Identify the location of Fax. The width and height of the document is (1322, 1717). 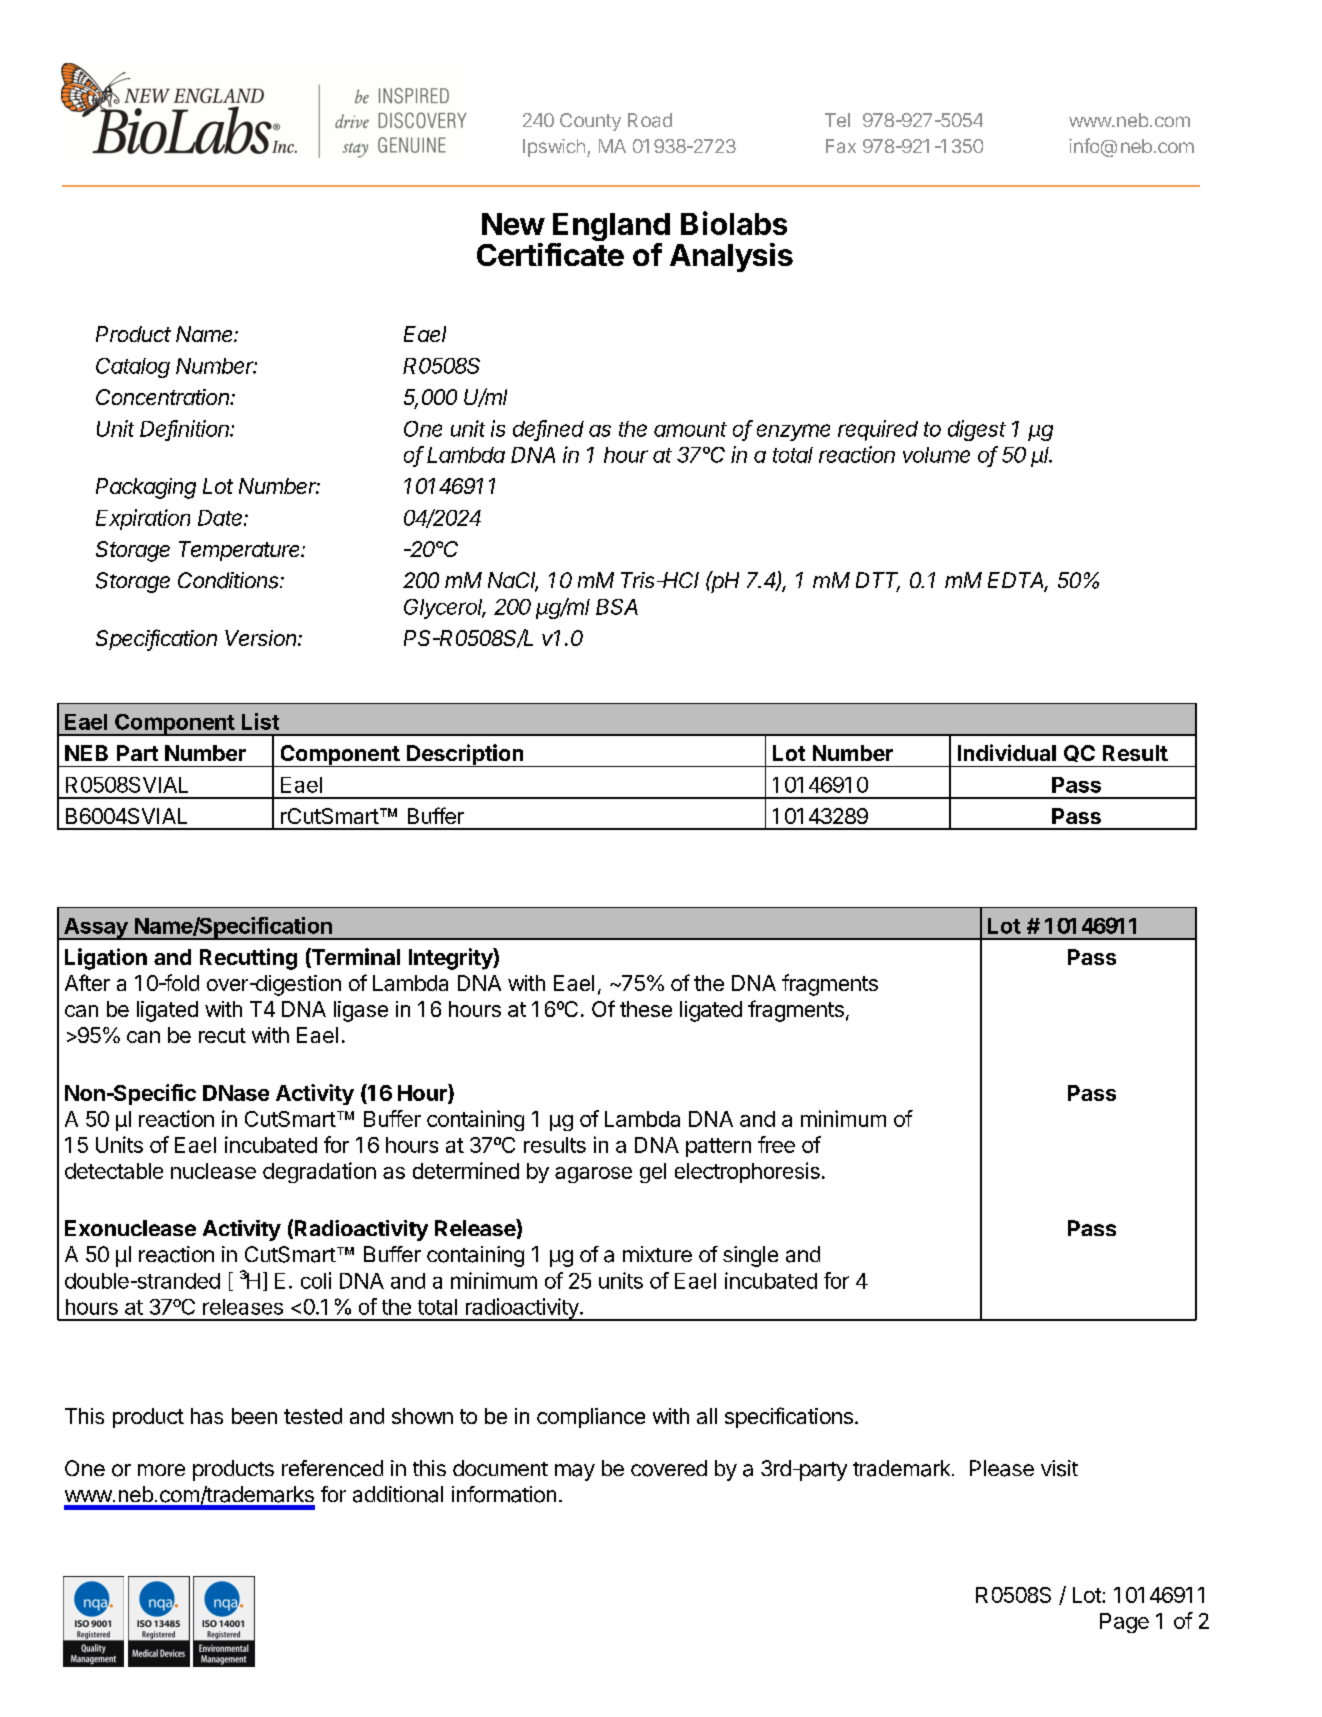
(841, 146).
